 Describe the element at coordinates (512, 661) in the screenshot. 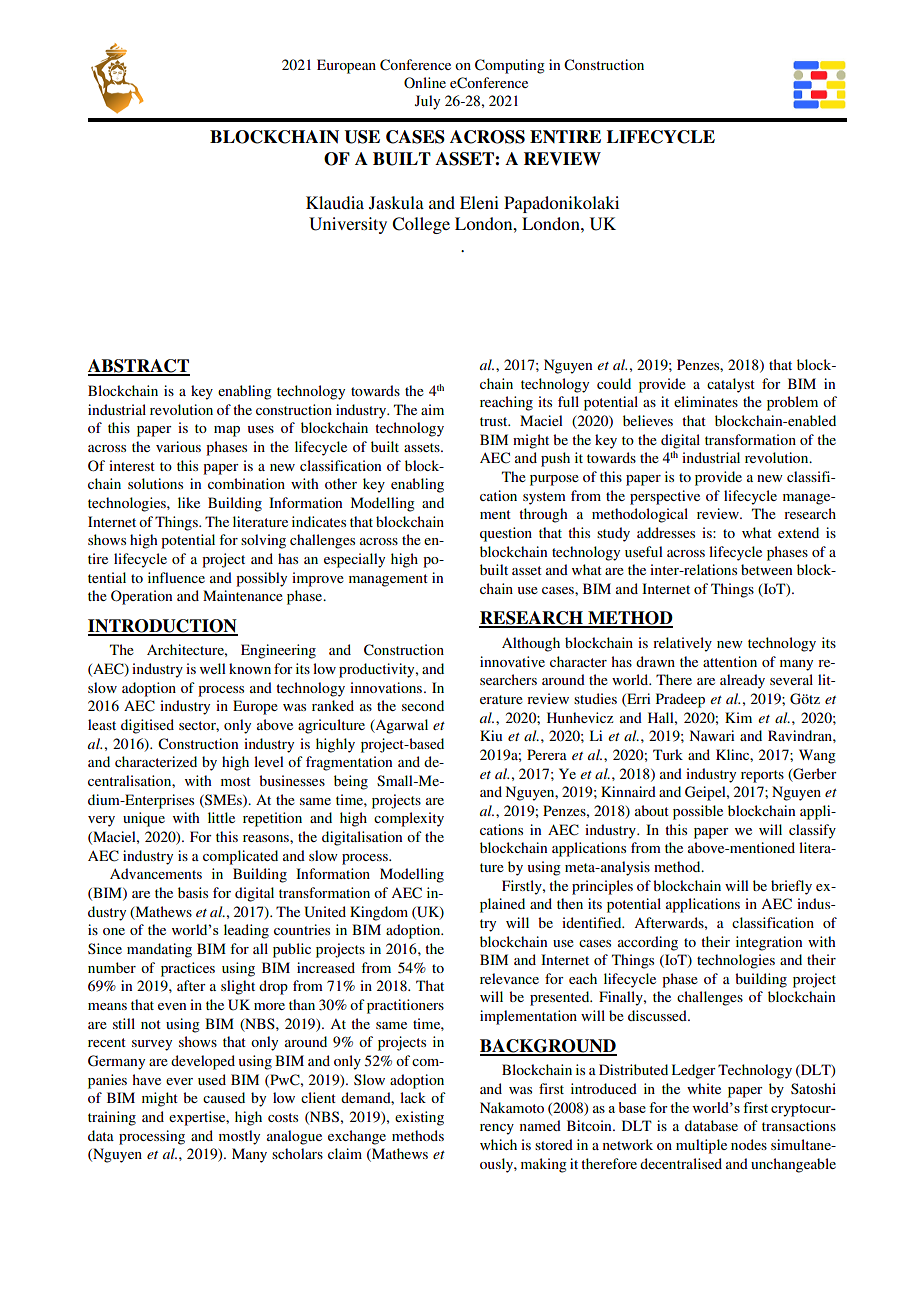

I see `innovative` at that location.
